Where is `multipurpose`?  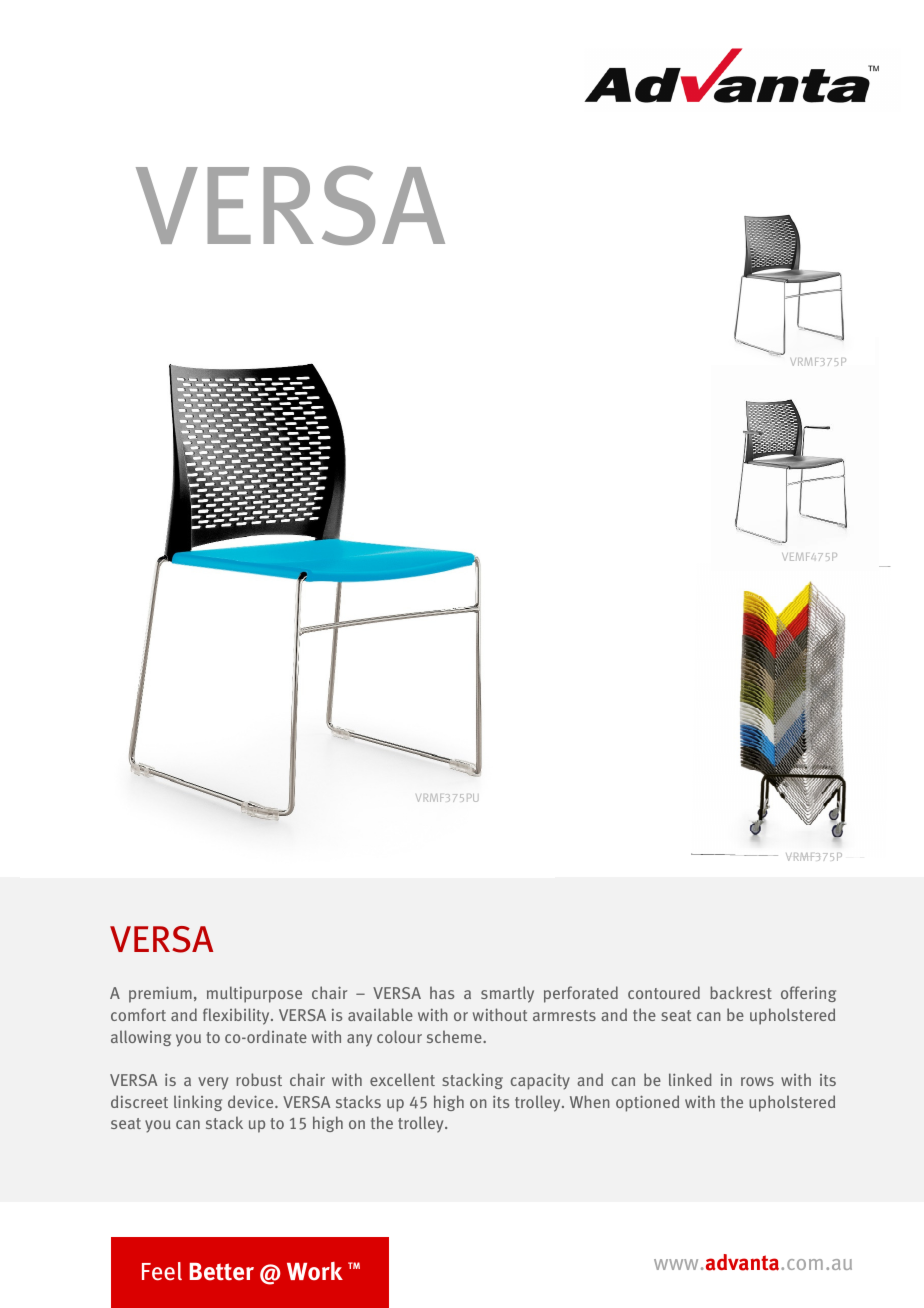 multipurpose is located at coordinates (254, 994).
